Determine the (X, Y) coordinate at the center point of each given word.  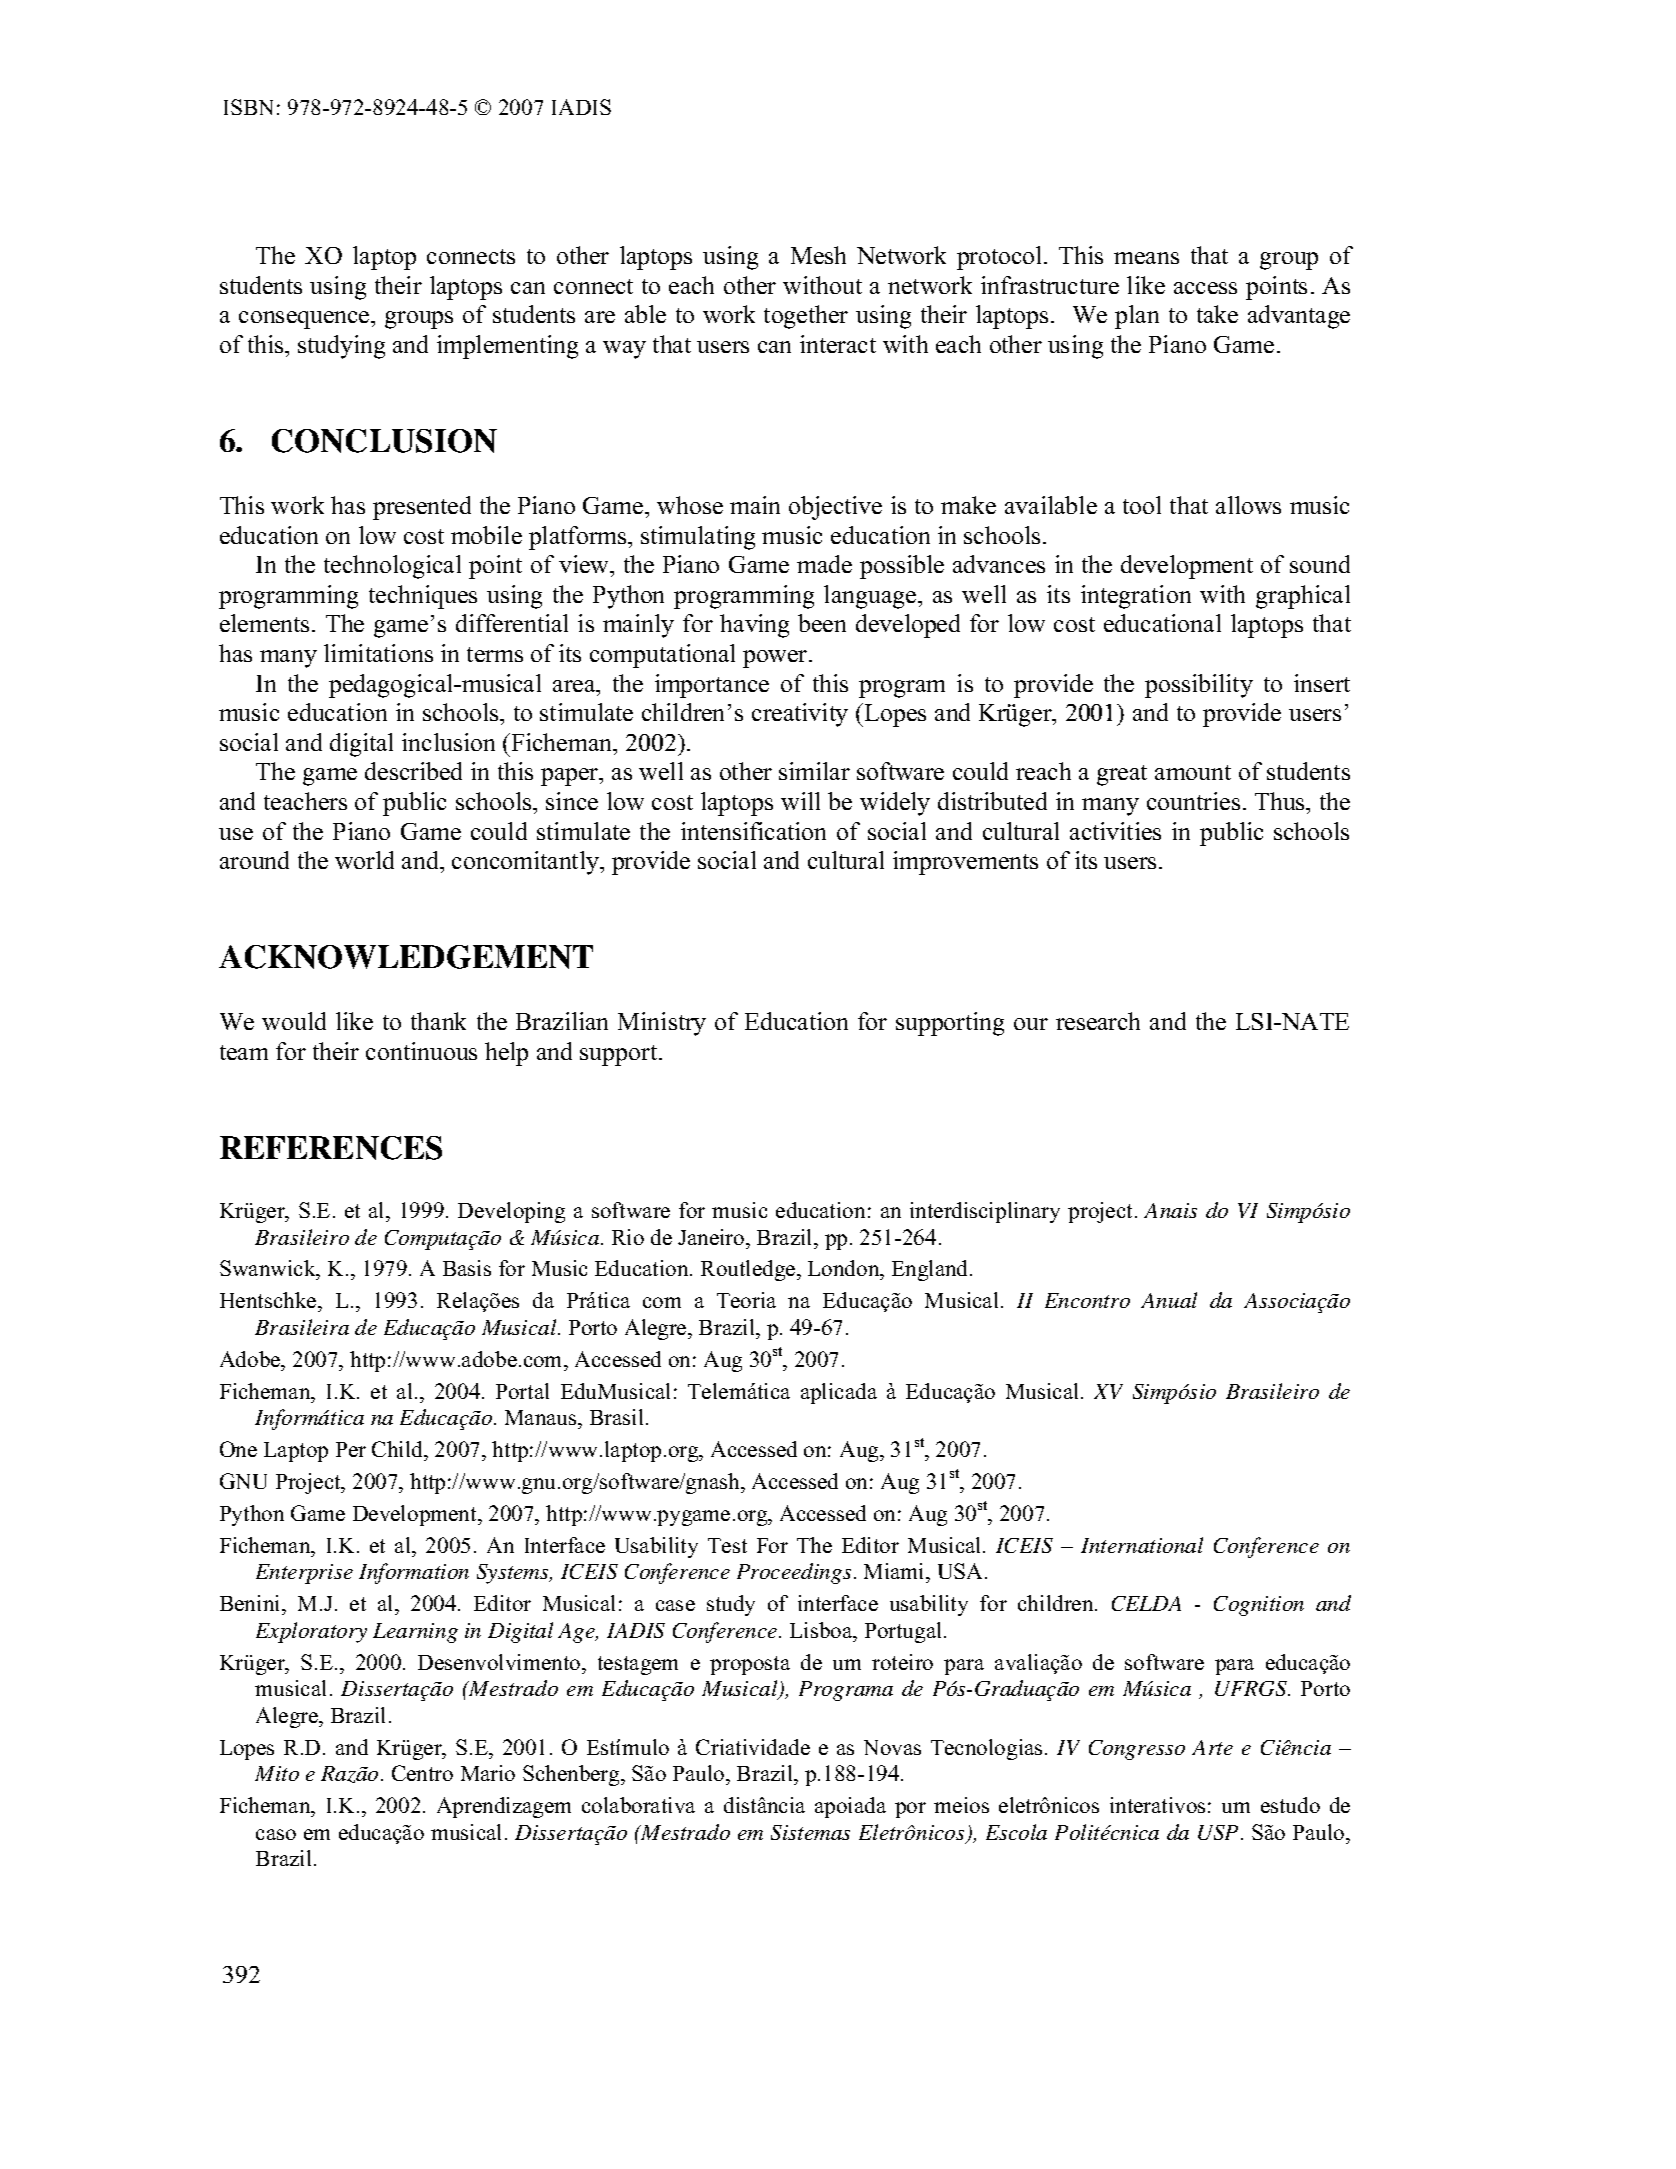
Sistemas (810, 1832)
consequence (305, 320)
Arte (1212, 1747)
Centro (422, 1773)
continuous (421, 1051)
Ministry (662, 1024)
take (1217, 314)
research (1098, 1021)
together (806, 317)
